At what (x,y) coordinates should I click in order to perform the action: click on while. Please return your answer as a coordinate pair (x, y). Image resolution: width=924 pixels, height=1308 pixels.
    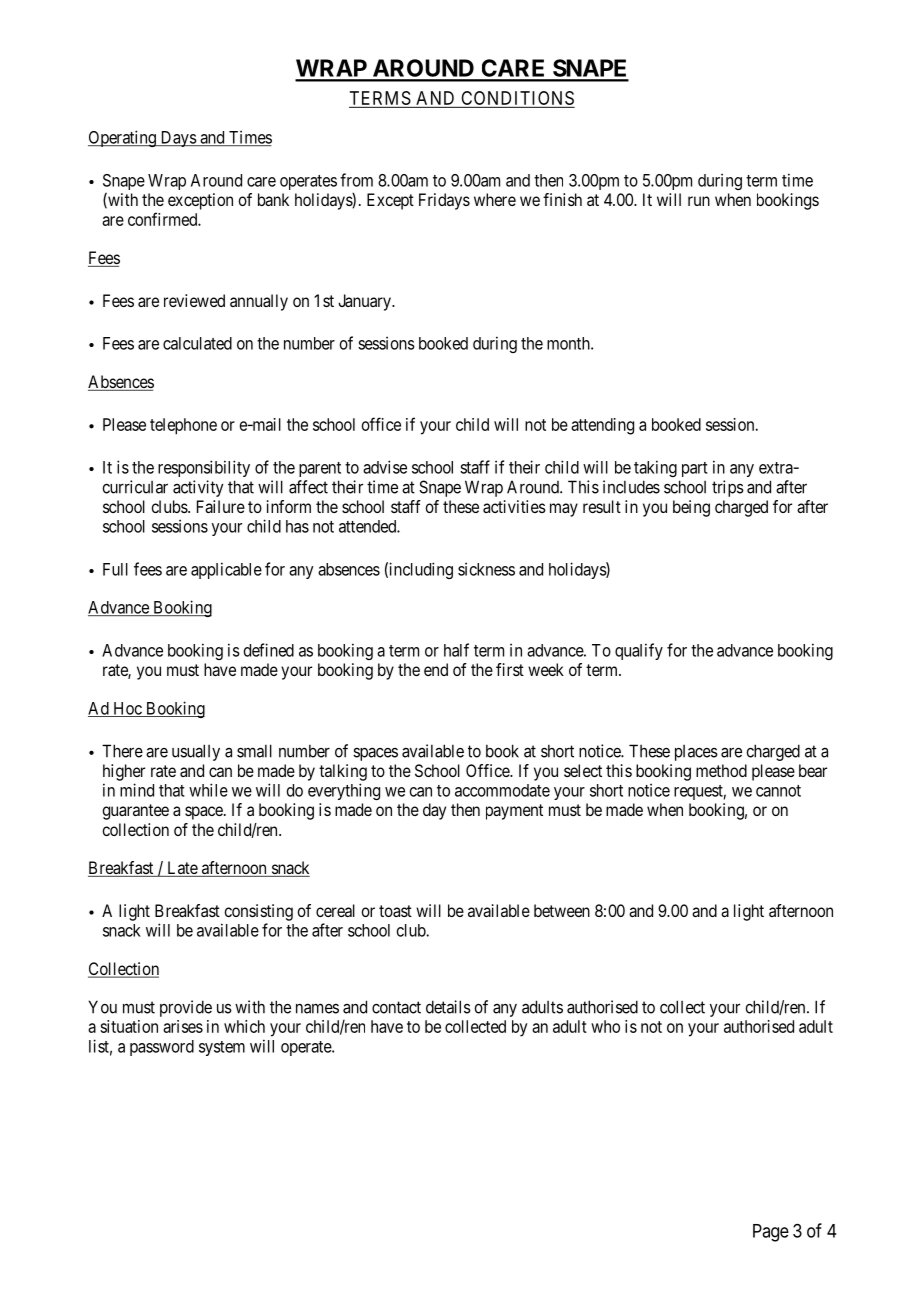
    Looking at the image, I should click on (208, 790).
